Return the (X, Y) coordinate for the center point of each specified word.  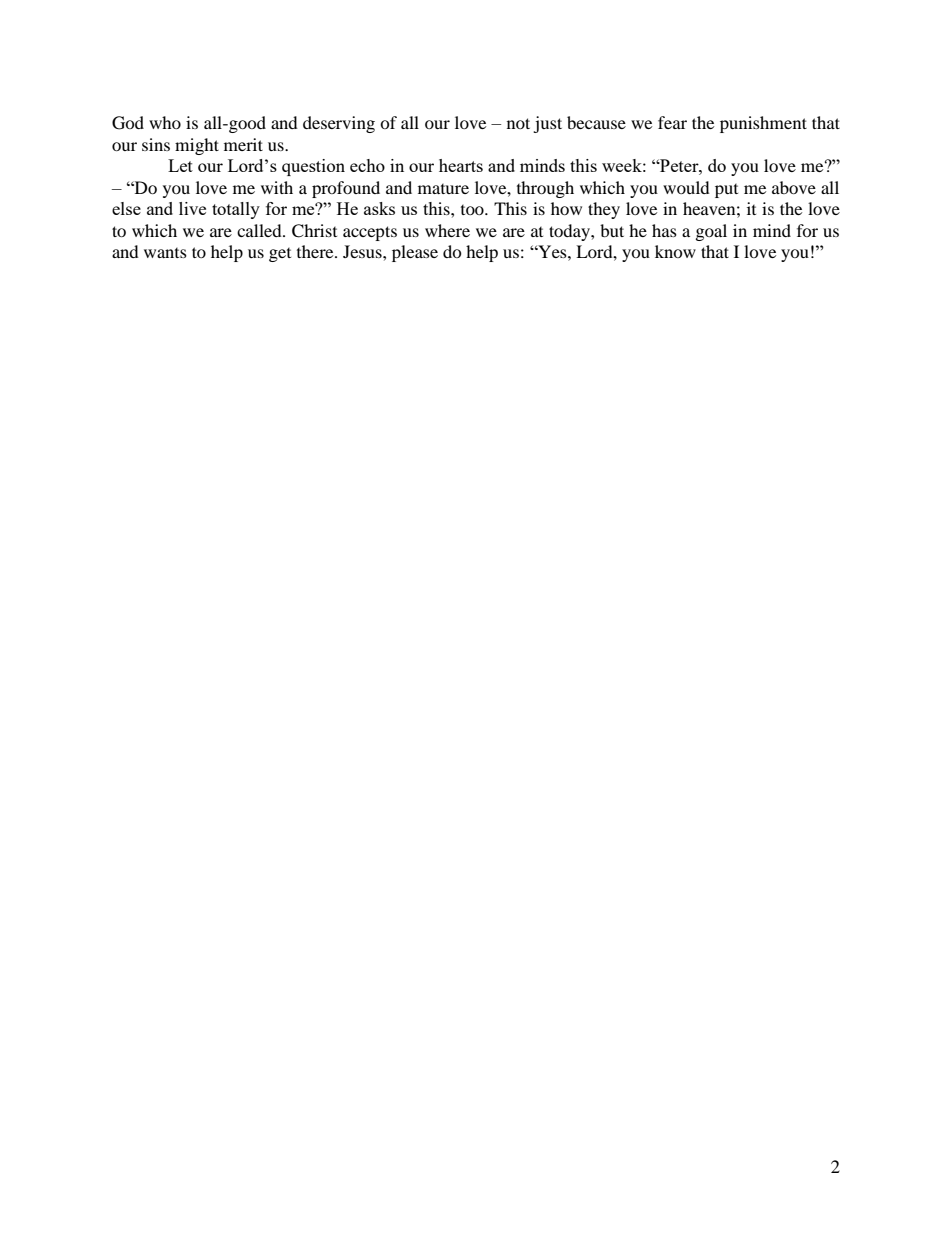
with (277, 187)
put (726, 191)
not (518, 123)
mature (443, 189)
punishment (763, 124)
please (415, 253)
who (165, 122)
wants (165, 253)
